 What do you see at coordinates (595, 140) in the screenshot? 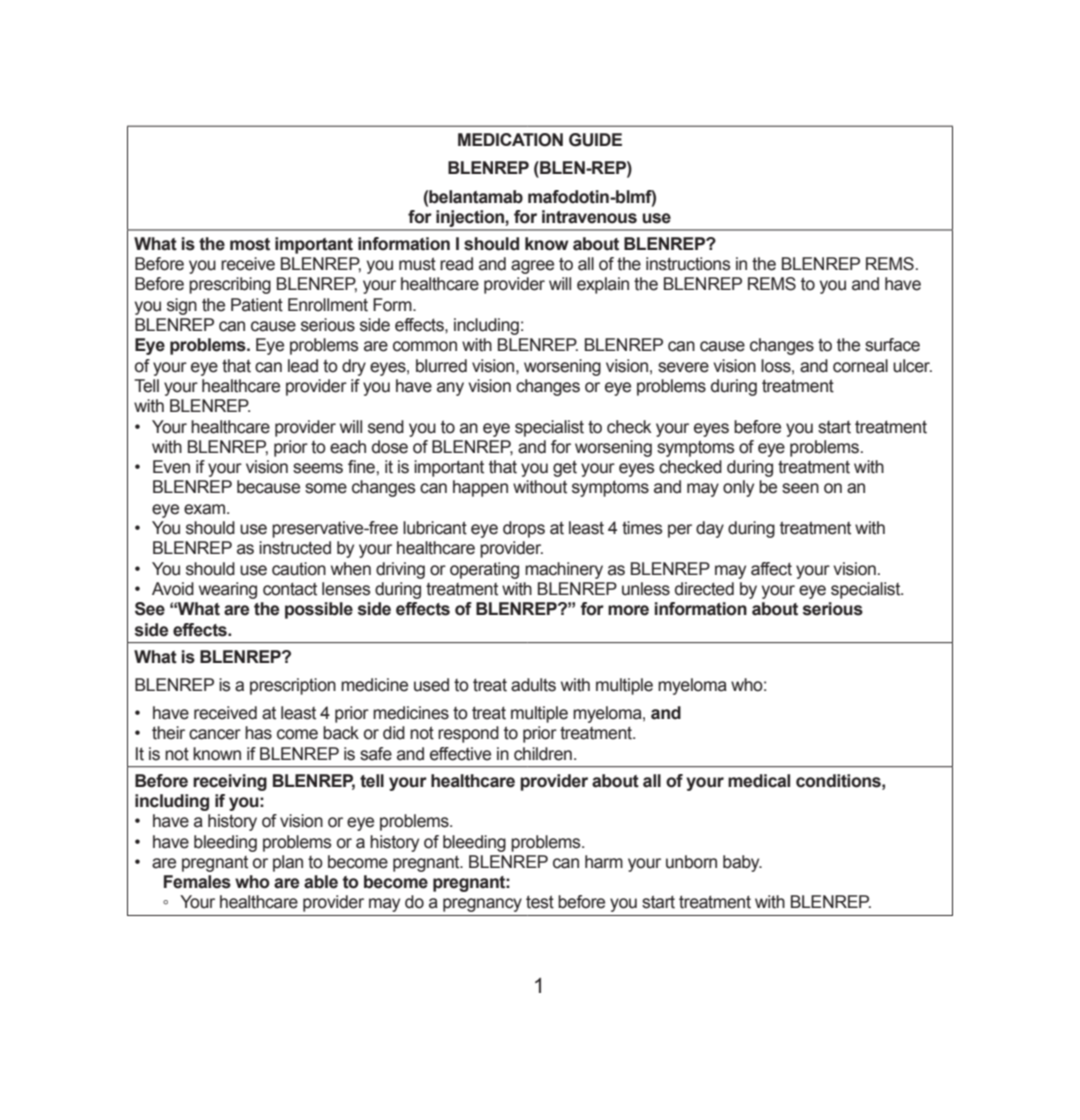
I see `GUIDE` at bounding box center [595, 140].
